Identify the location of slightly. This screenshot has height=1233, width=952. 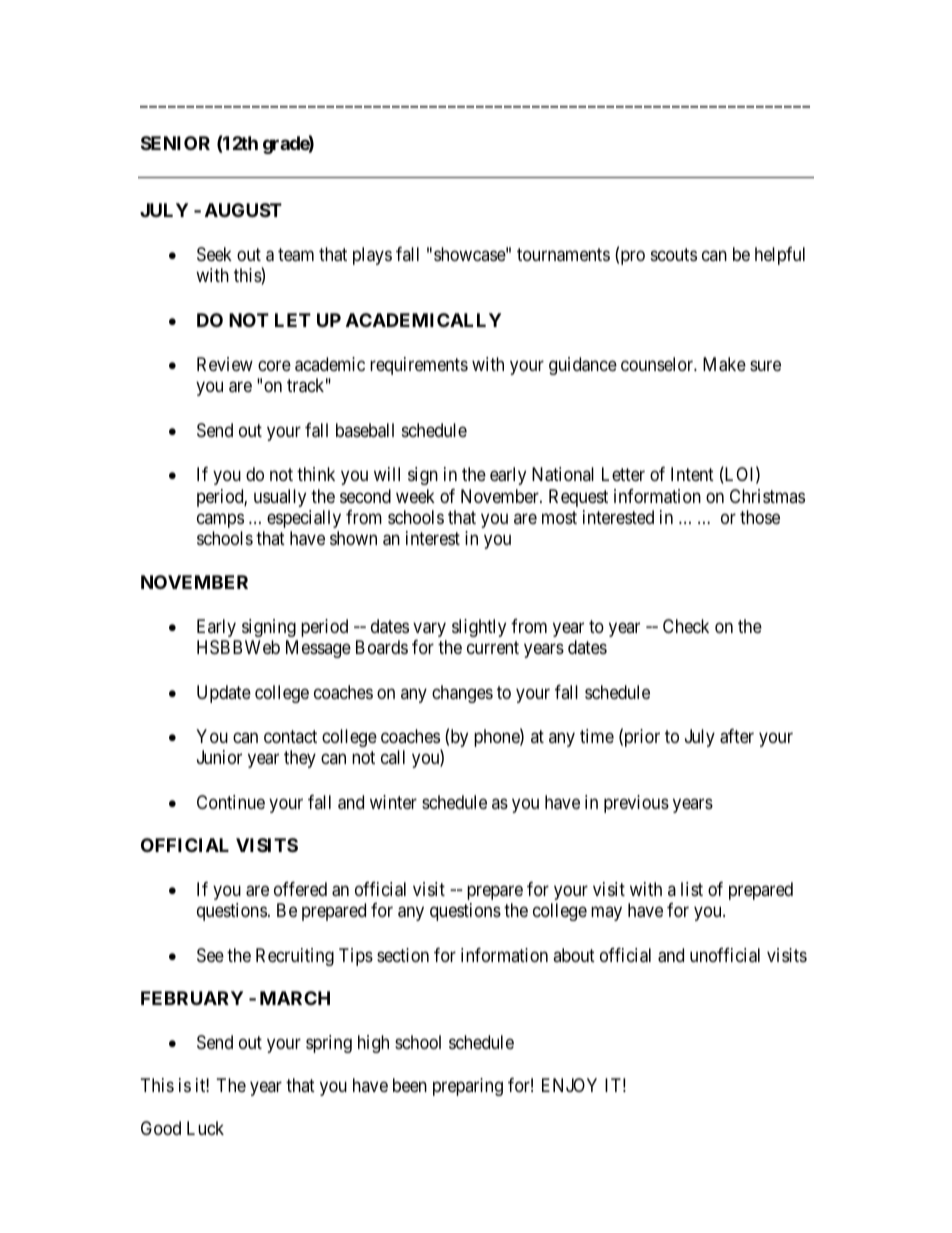
(479, 628).
